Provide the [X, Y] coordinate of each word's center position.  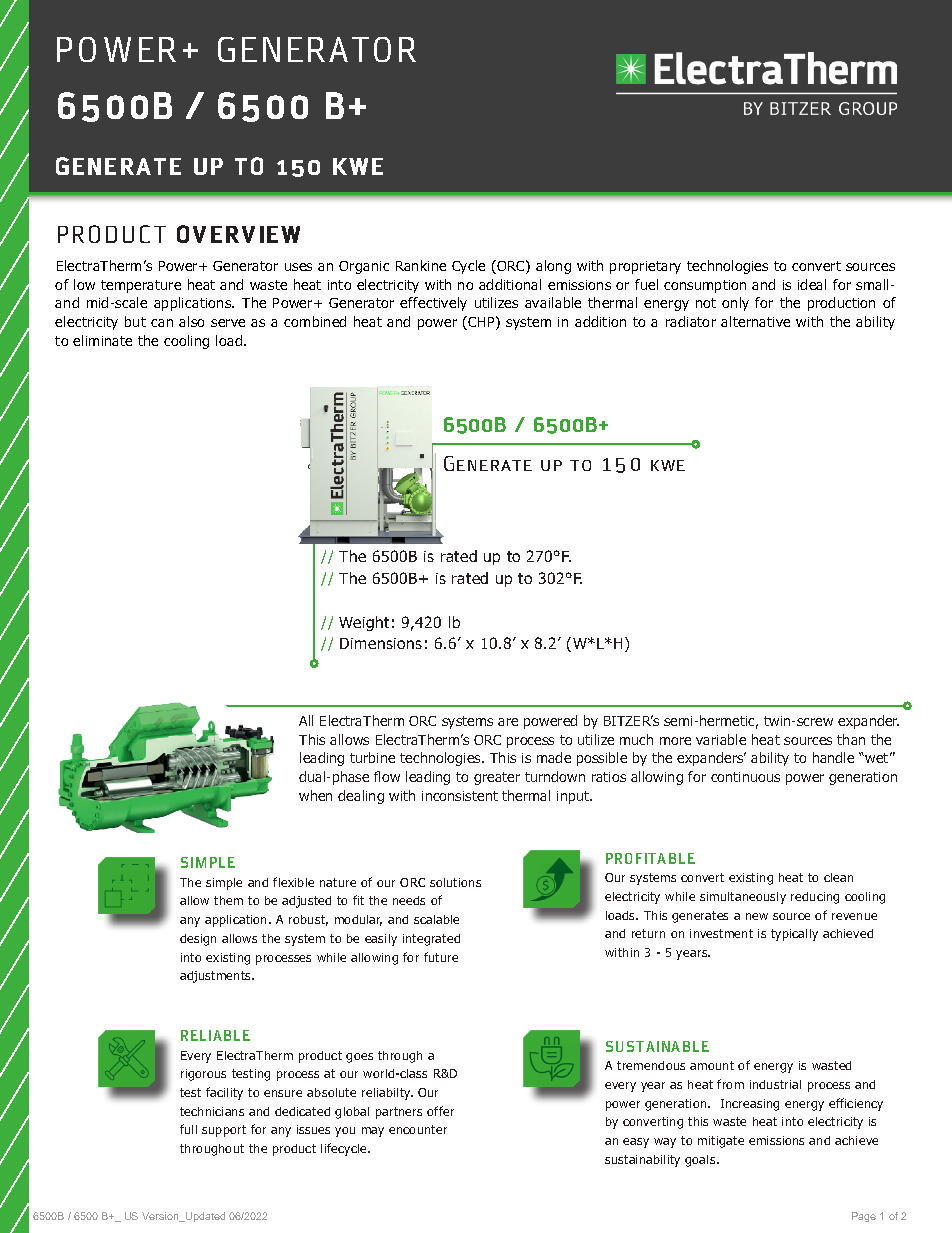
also [191, 321]
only [735, 304]
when [315, 795]
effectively [433, 304]
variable [721, 739]
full [188, 1129]
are [508, 722]
